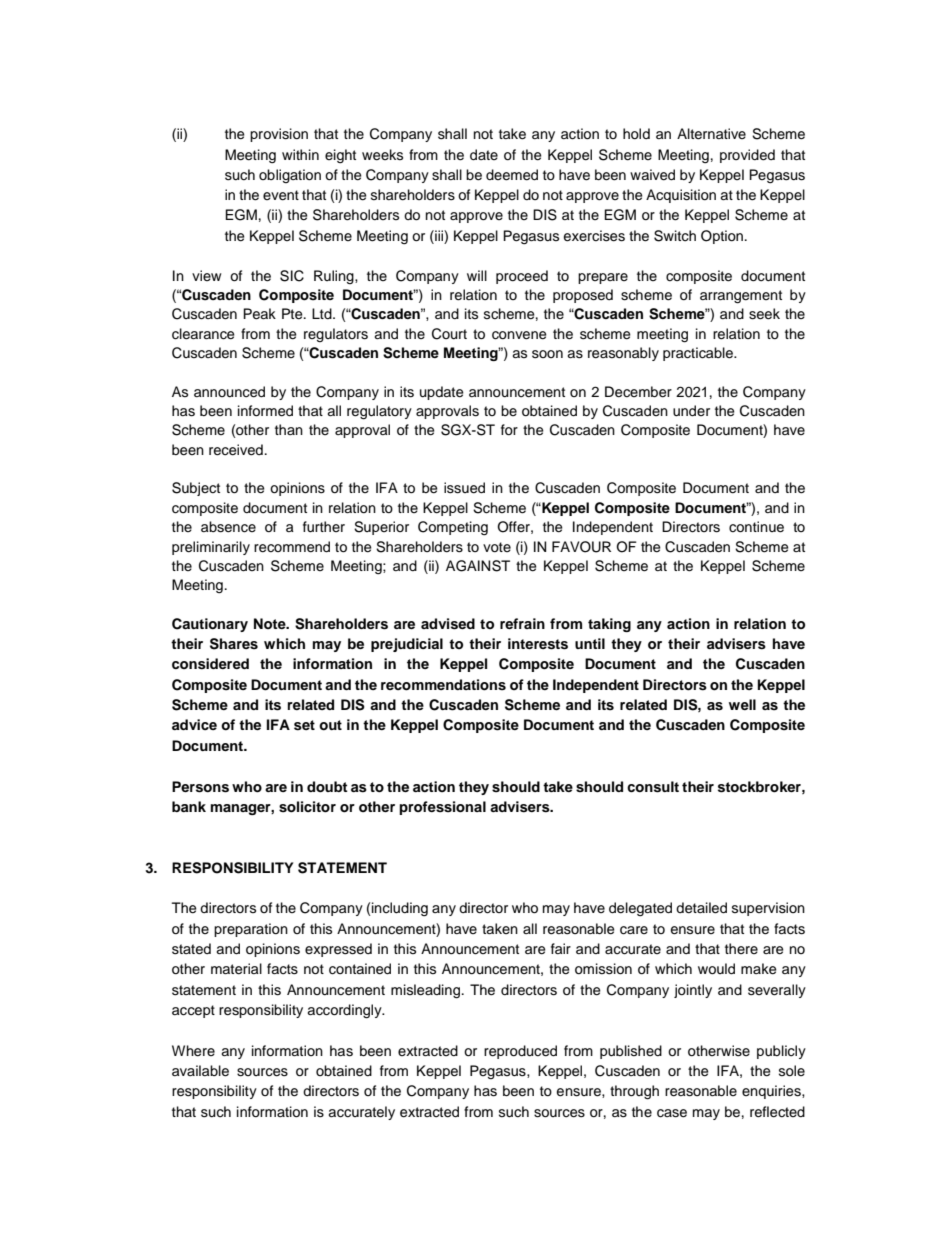 The image size is (952, 1233). What do you see at coordinates (200, 1071) in the screenshot?
I see `available` at bounding box center [200, 1071].
